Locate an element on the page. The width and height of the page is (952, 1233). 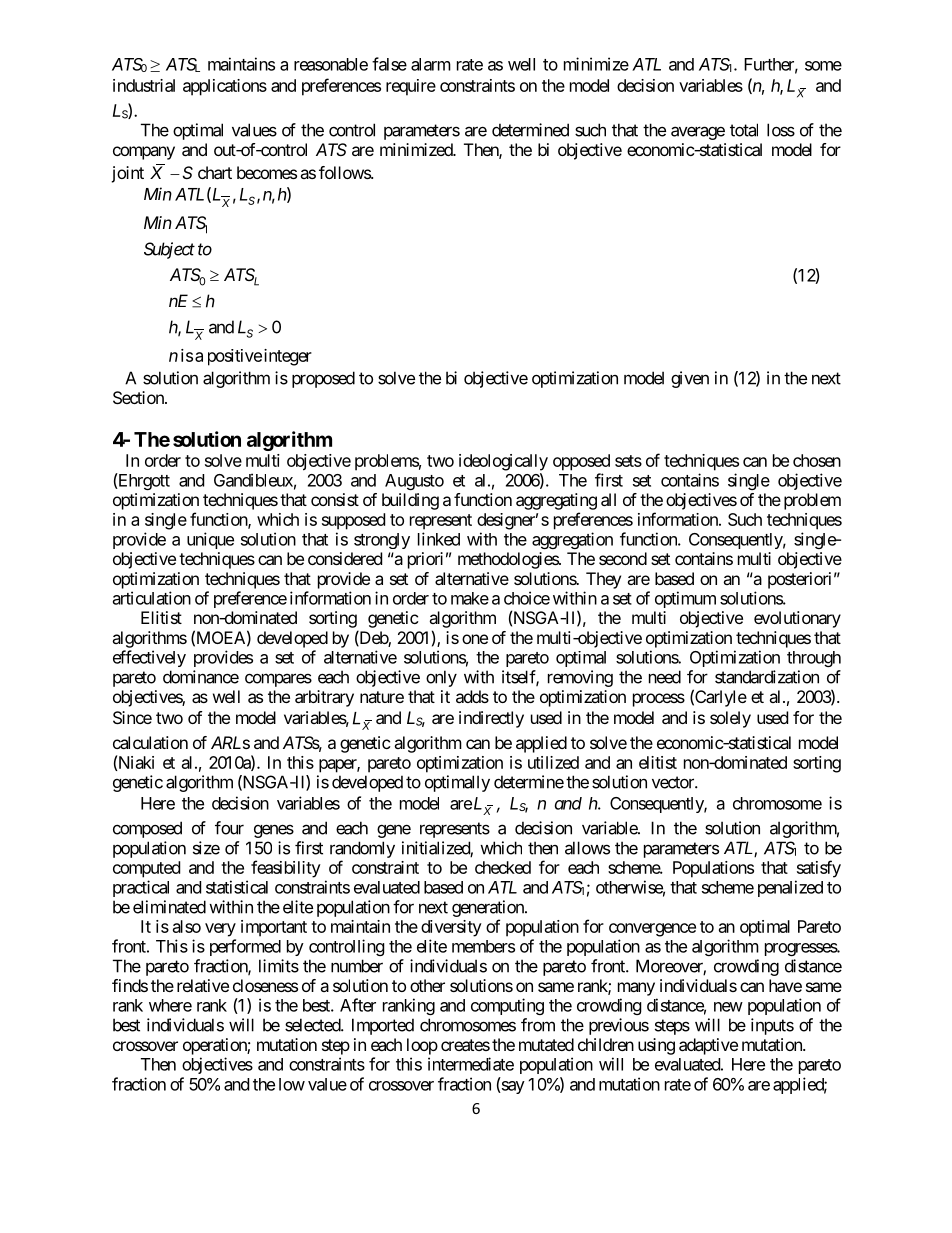
new is located at coordinates (728, 1007).
